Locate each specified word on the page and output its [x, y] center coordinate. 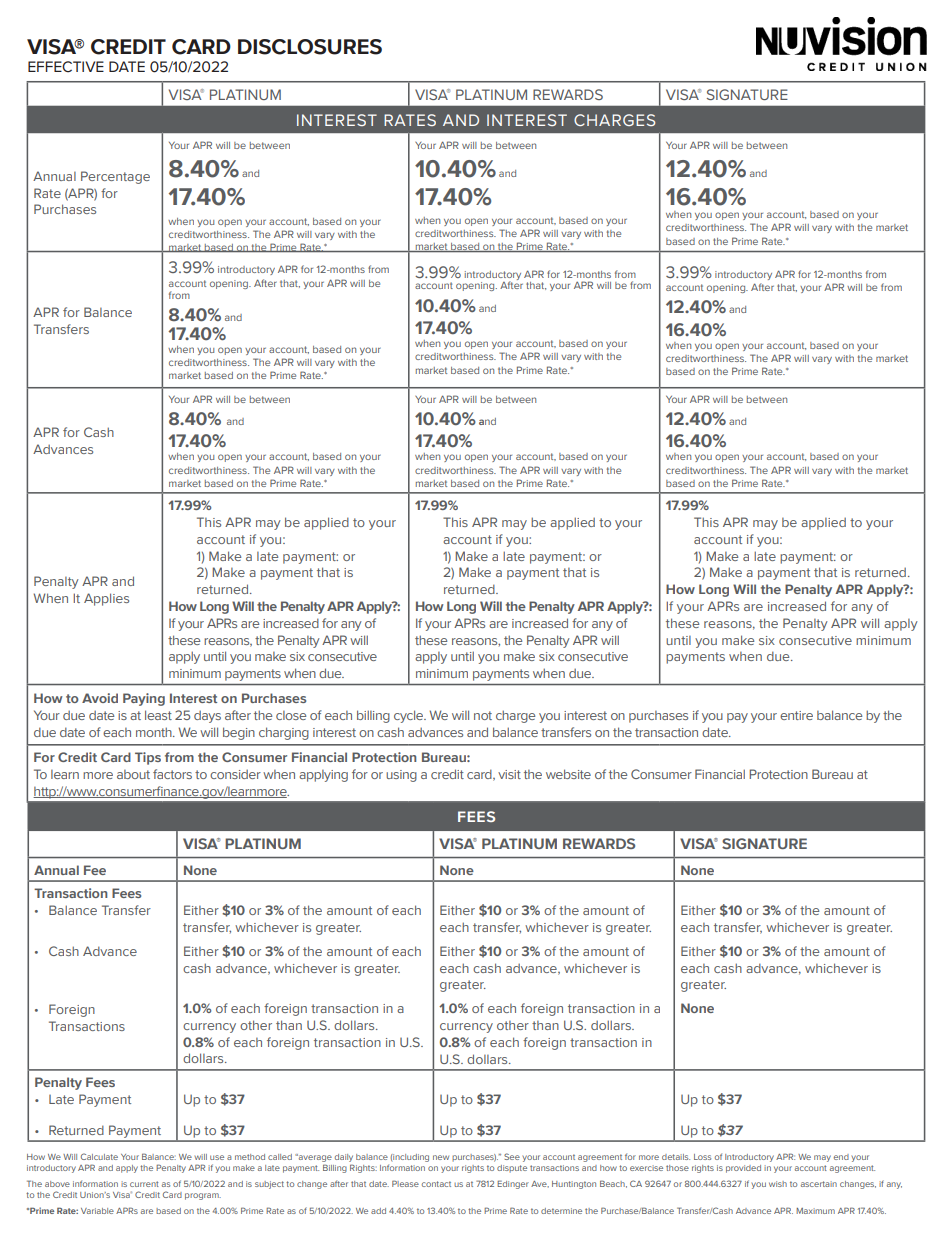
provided [743, 1169]
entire [796, 715]
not [483, 715]
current [144, 1184]
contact [436, 1184]
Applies [106, 599]
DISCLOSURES [310, 47]
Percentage [115, 177]
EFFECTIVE [66, 67]
